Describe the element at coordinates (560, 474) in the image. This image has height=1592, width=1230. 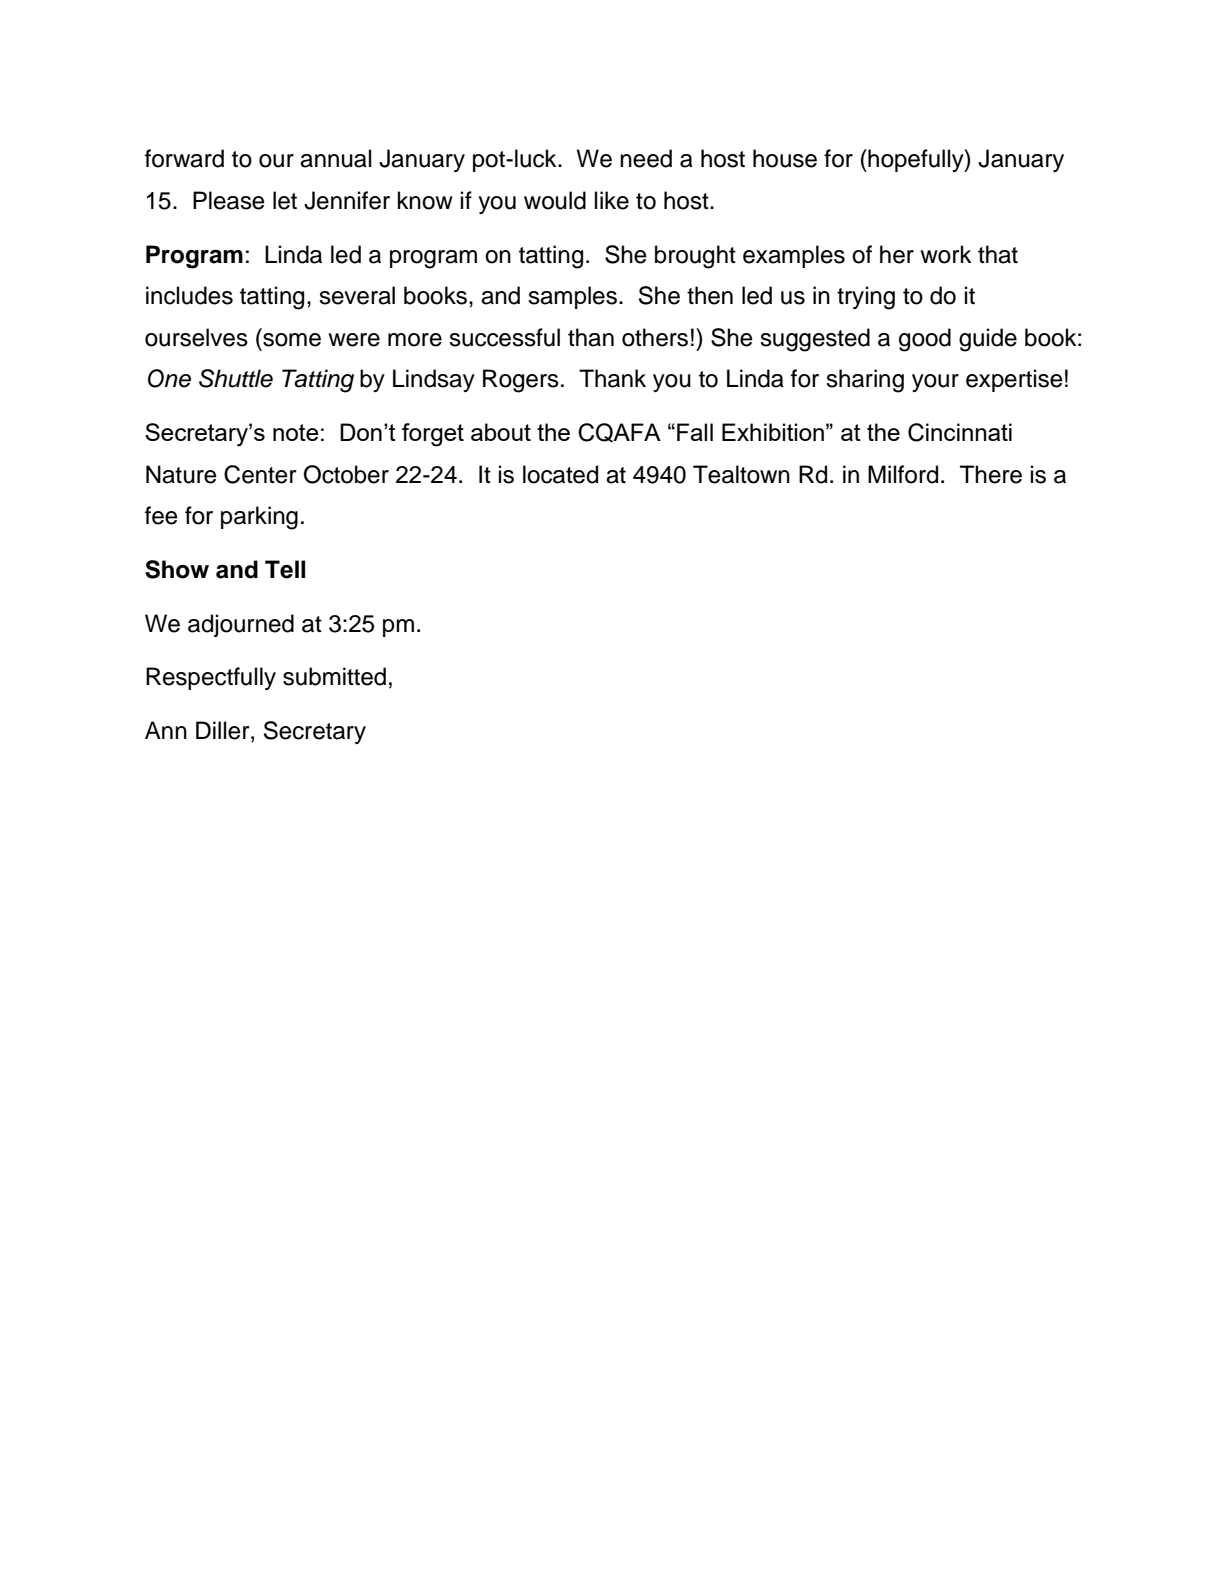
I see `located` at that location.
